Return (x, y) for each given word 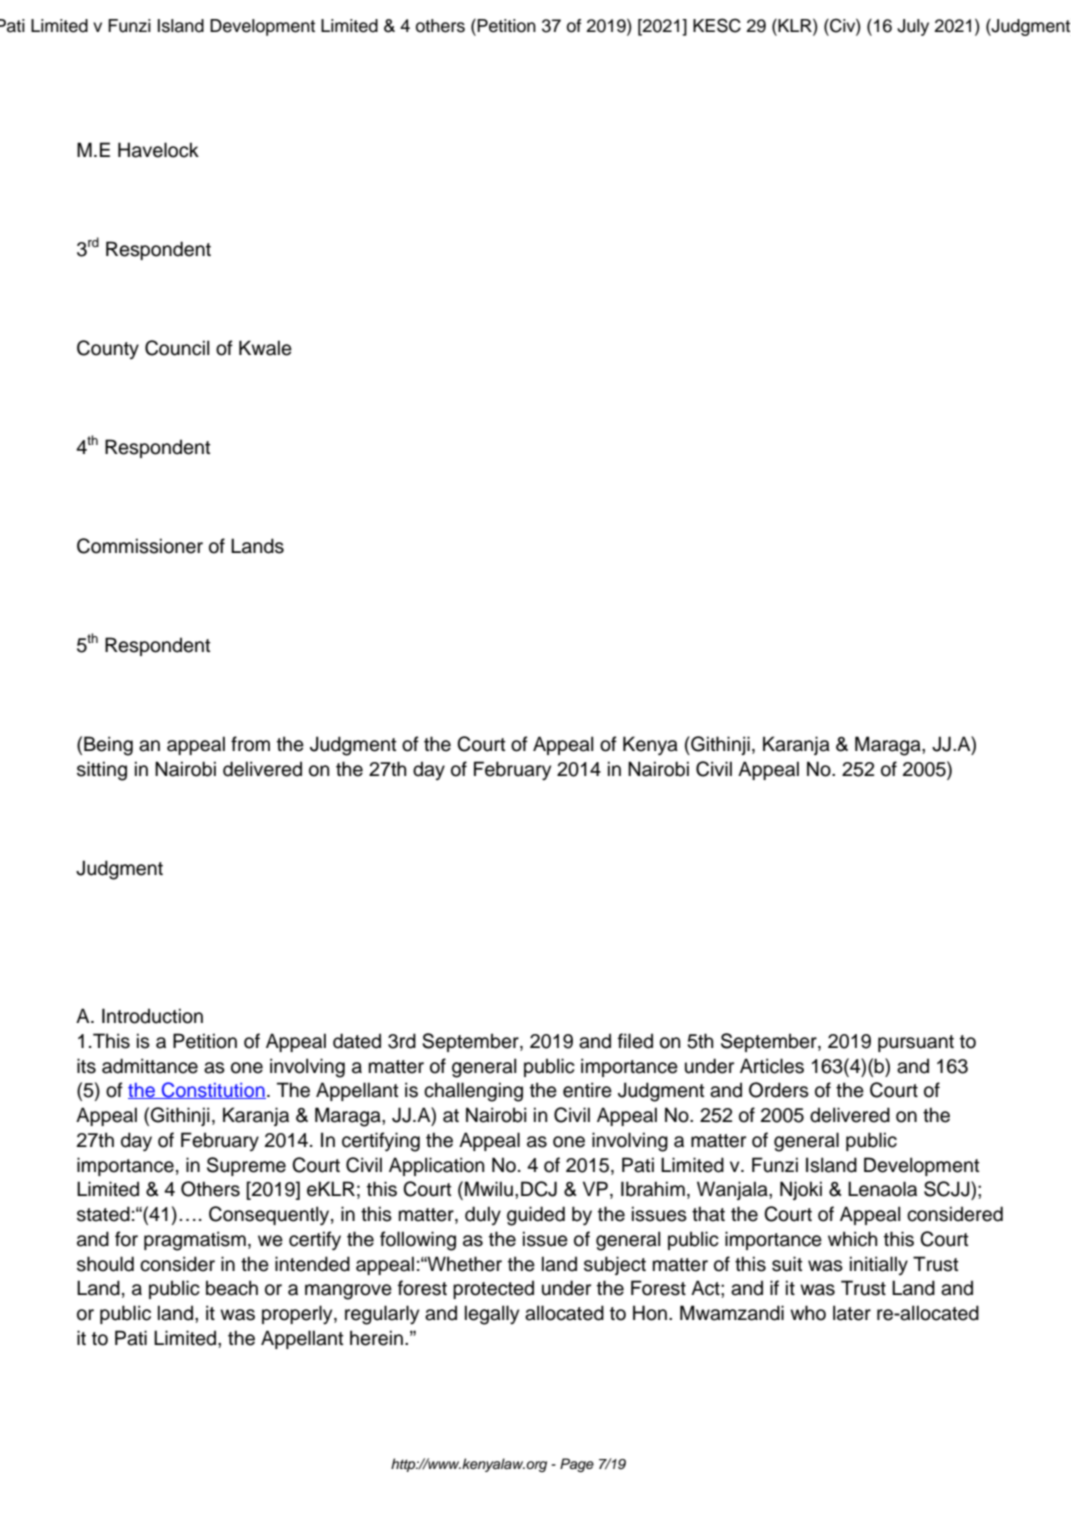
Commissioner (140, 546)
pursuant (916, 1043)
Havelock (158, 150)
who (808, 1313)
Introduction (152, 1016)
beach (232, 1288)
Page (577, 1465)
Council (177, 348)
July (913, 27)
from (250, 744)
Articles (772, 1066)
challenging (473, 1092)
